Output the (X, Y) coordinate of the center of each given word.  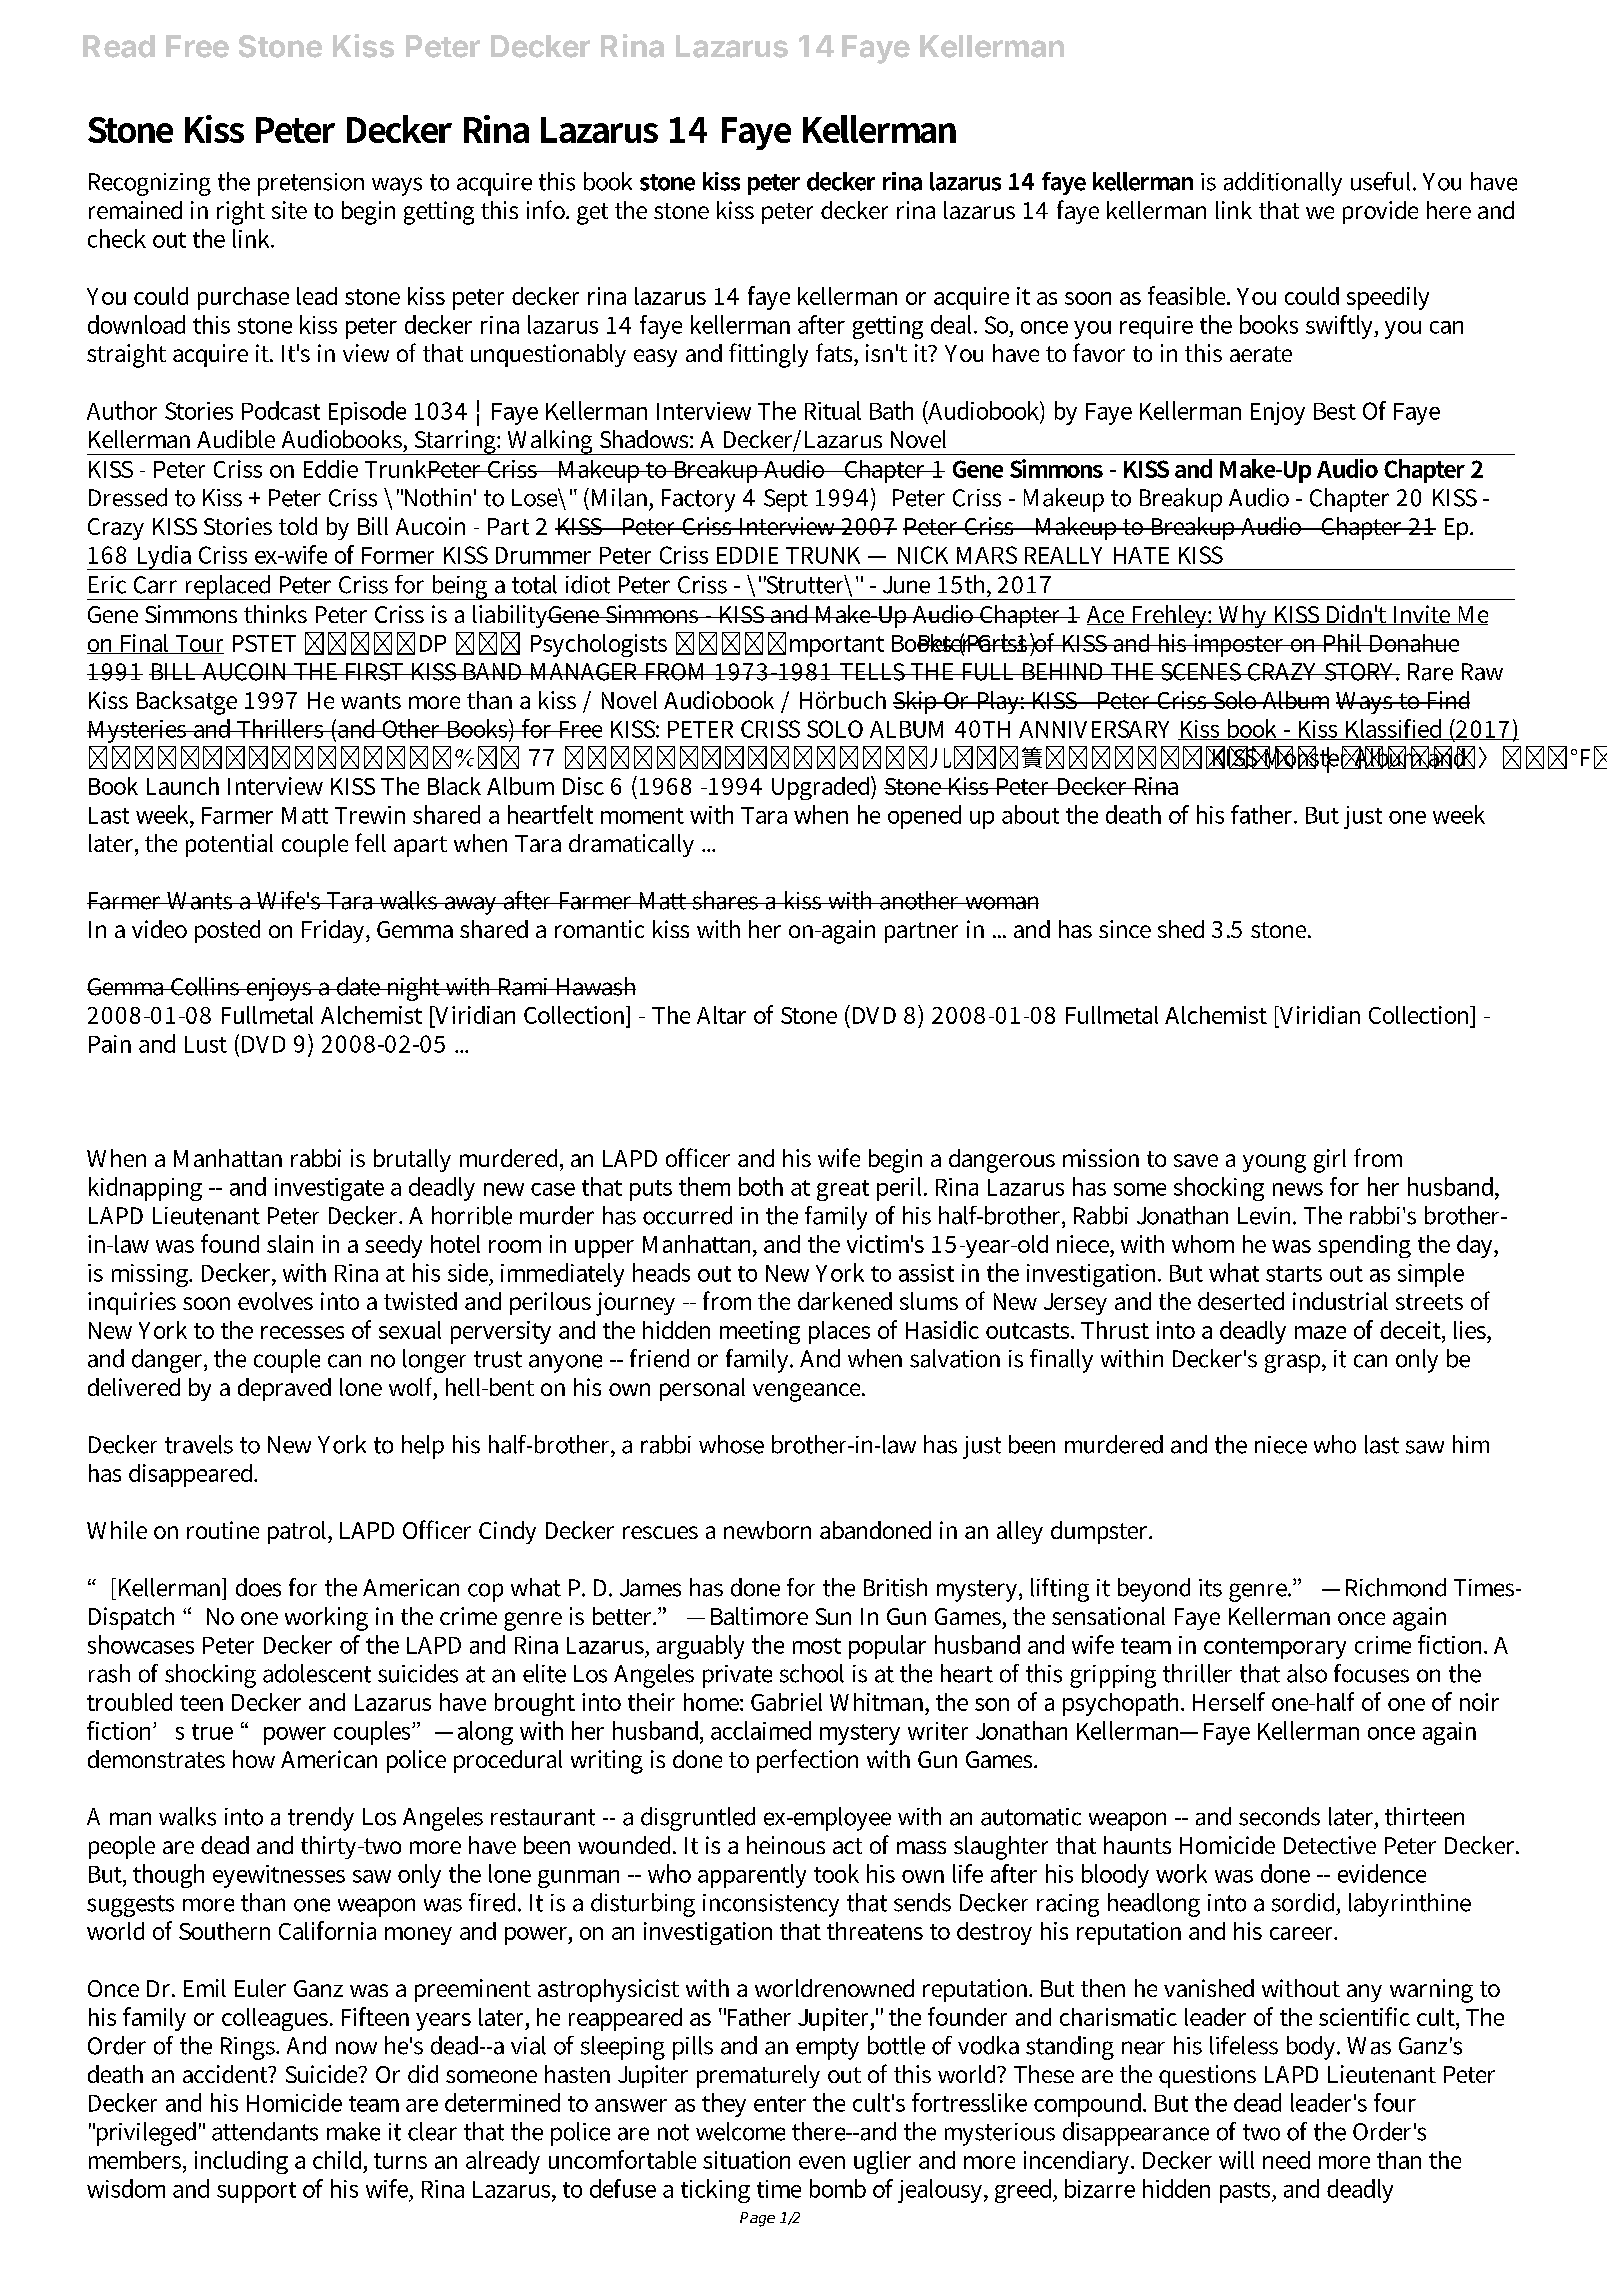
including (241, 2162)
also (1307, 1673)
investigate (329, 1189)
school (812, 1673)
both (761, 1186)
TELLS (872, 672)
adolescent (317, 1673)
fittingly (768, 355)
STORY (1361, 672)
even (822, 2162)
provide (1380, 212)
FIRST (374, 672)
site (289, 210)
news (1298, 1189)
